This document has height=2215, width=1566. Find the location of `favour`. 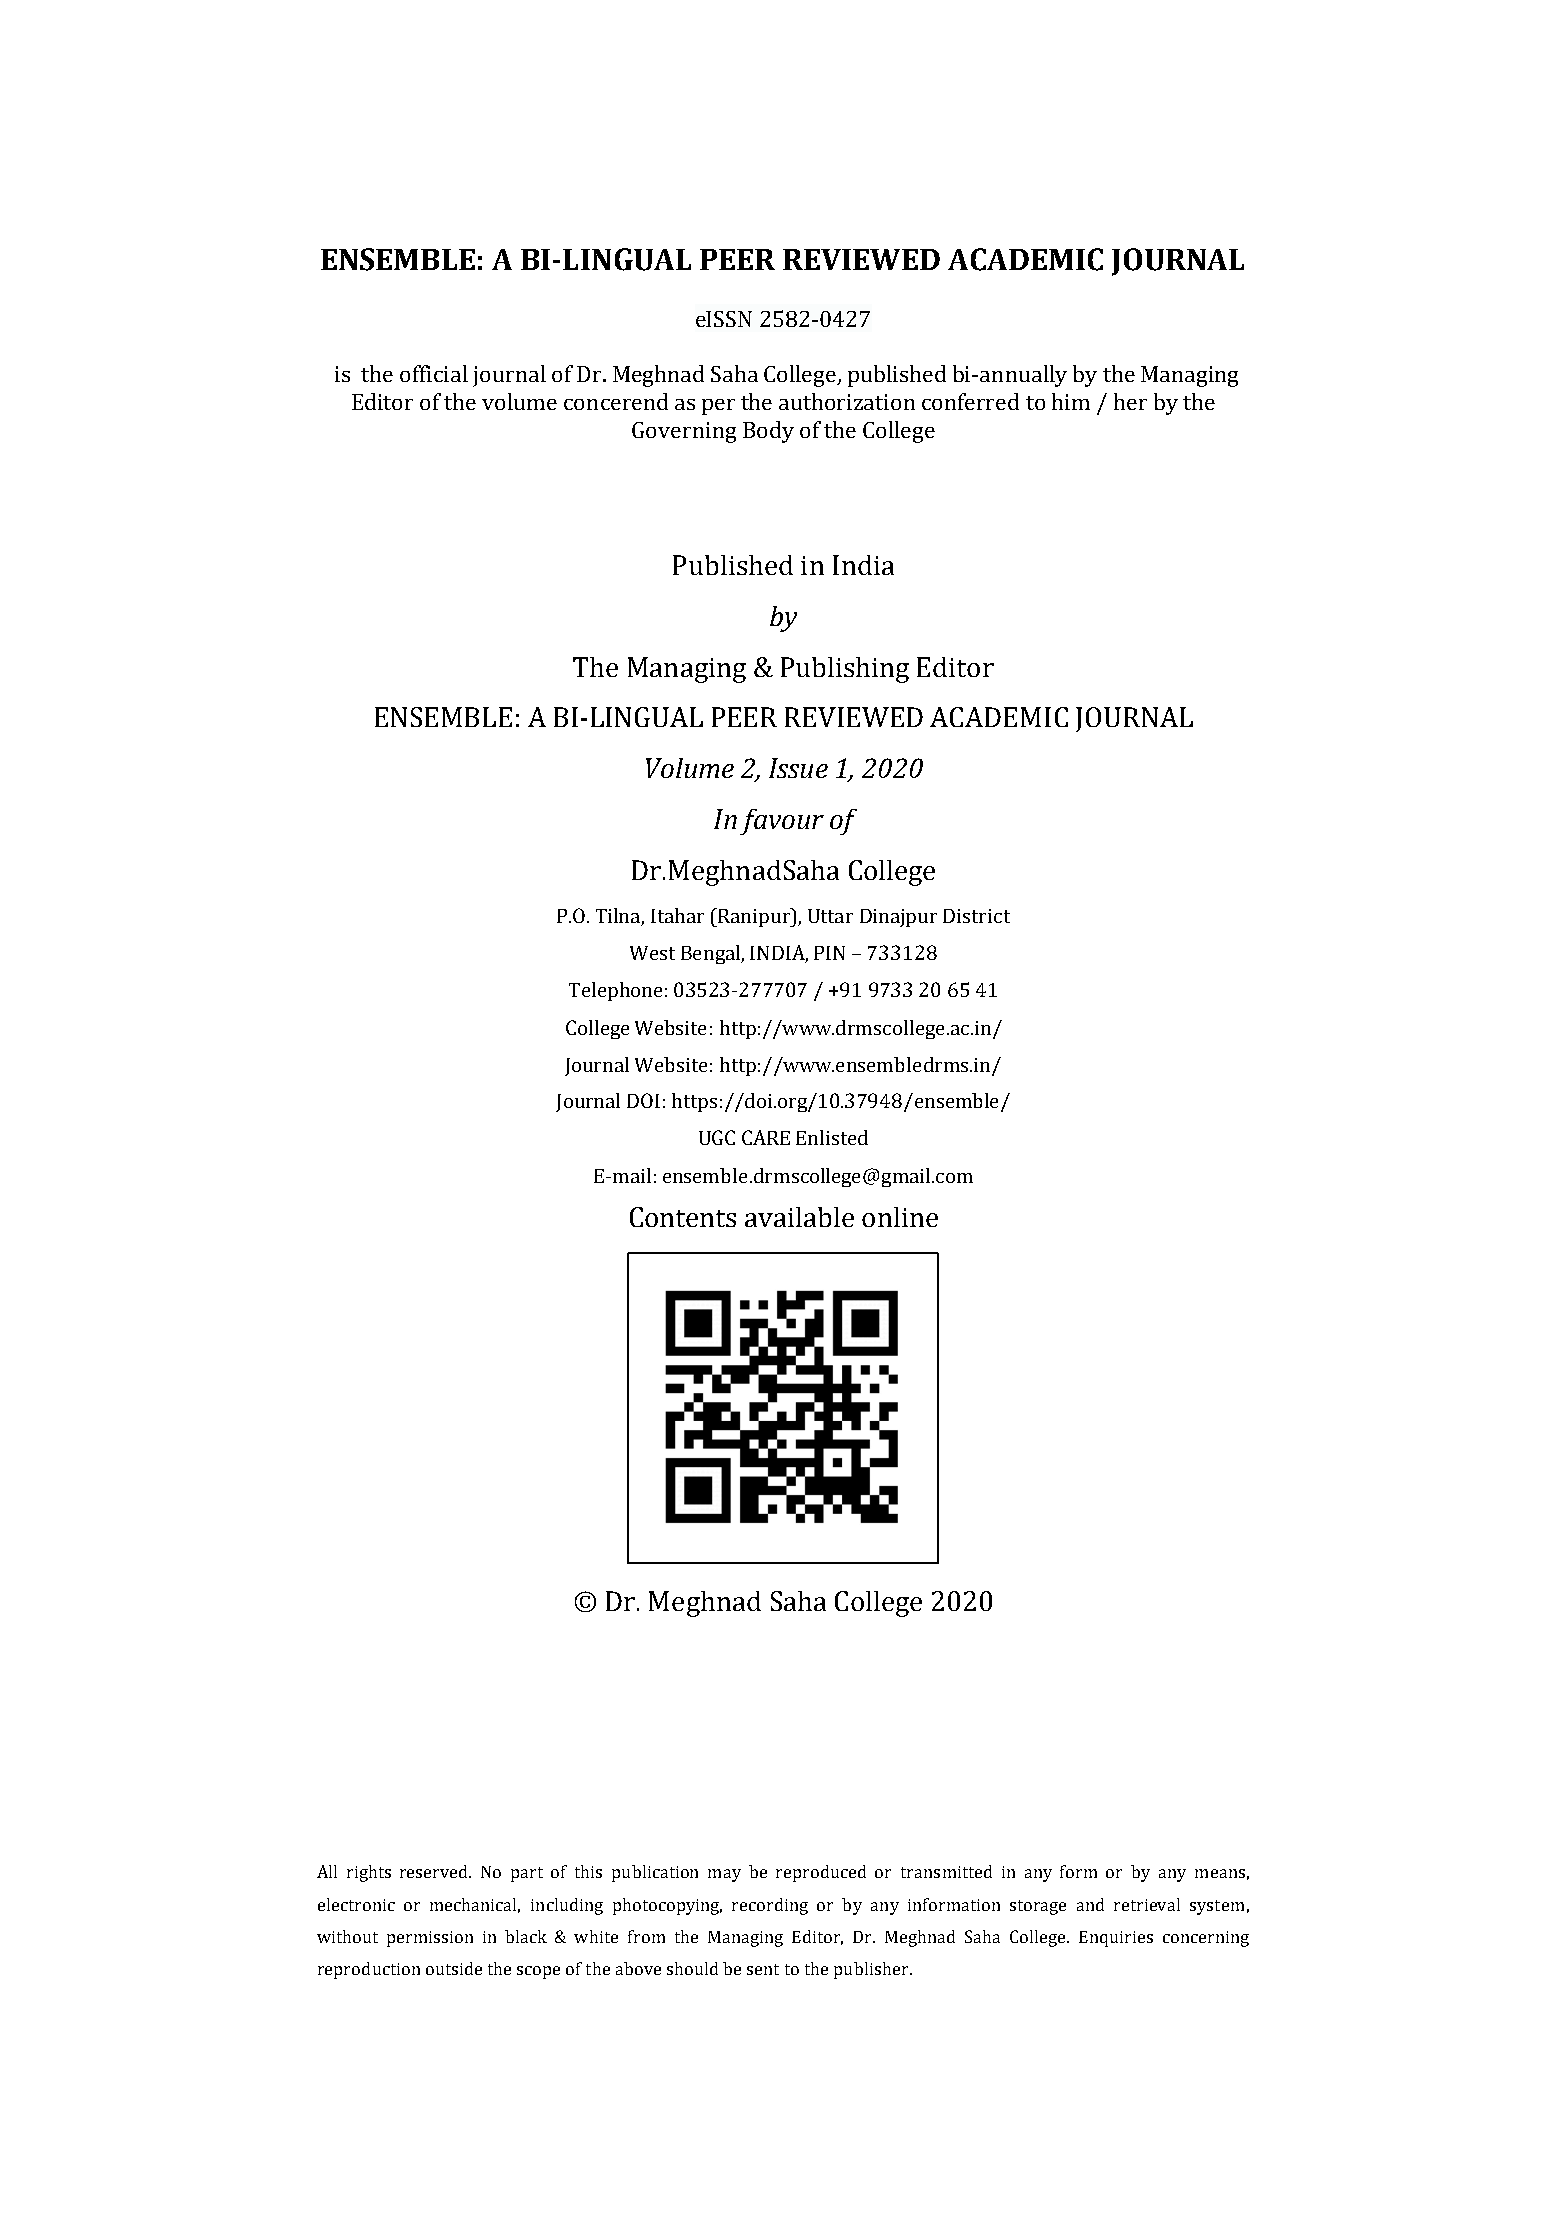

favour is located at coordinates (782, 822).
